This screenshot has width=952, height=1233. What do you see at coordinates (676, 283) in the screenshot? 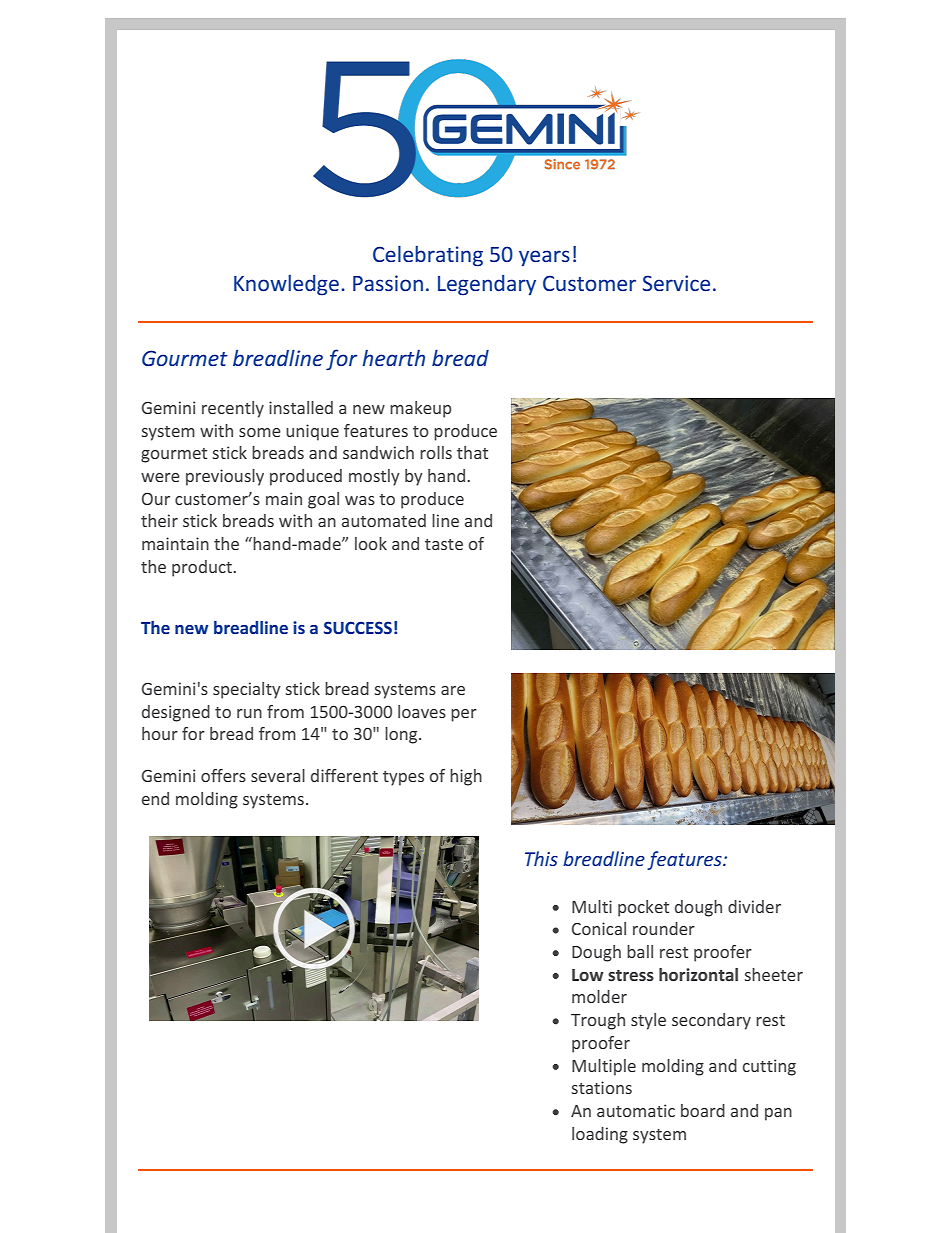
I see `Service` at bounding box center [676, 283].
